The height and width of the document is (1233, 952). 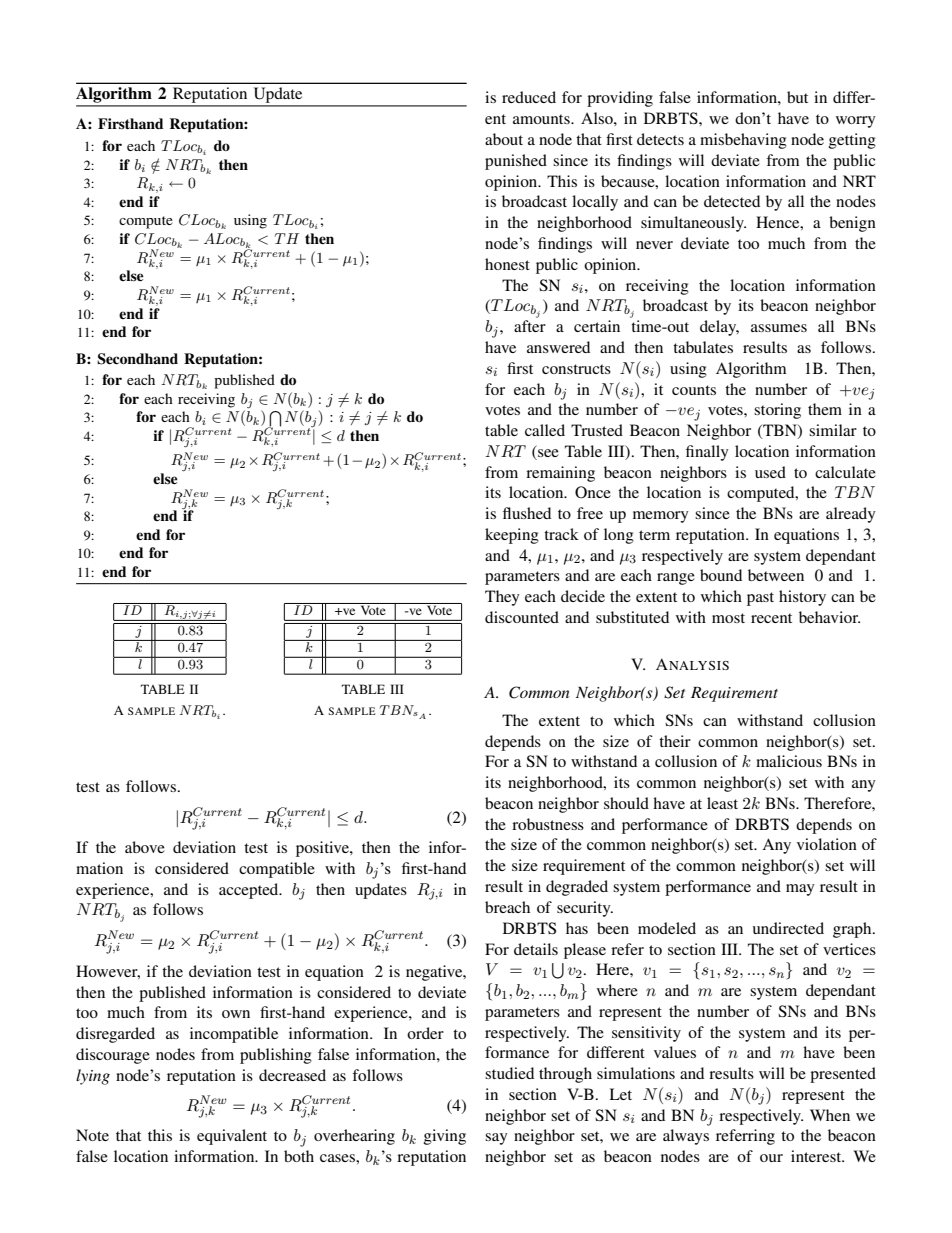 What do you see at coordinates (232, 1137) in the document?
I see `equivalent` at bounding box center [232, 1137].
